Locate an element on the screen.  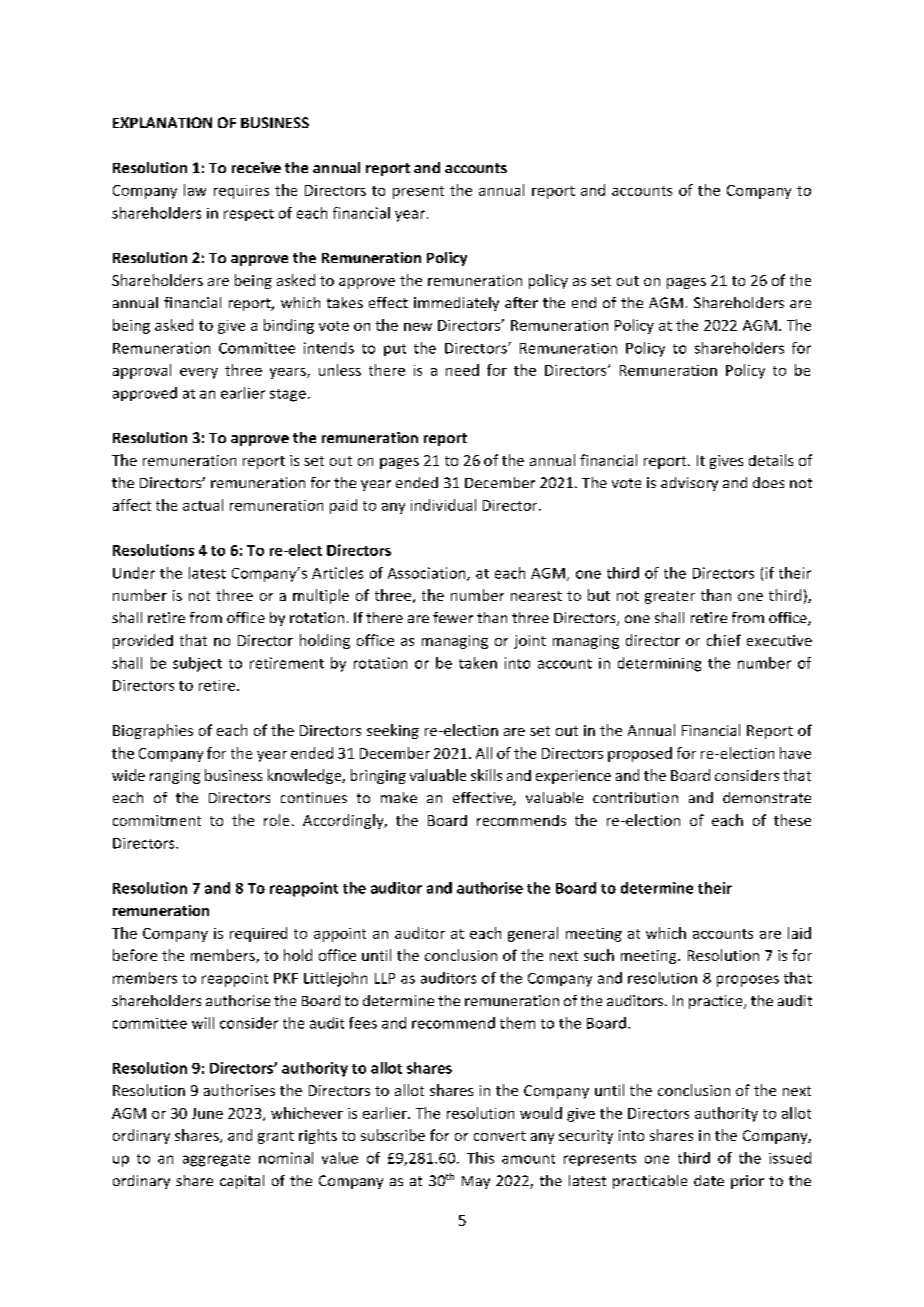
actual is located at coordinates (203, 505).
